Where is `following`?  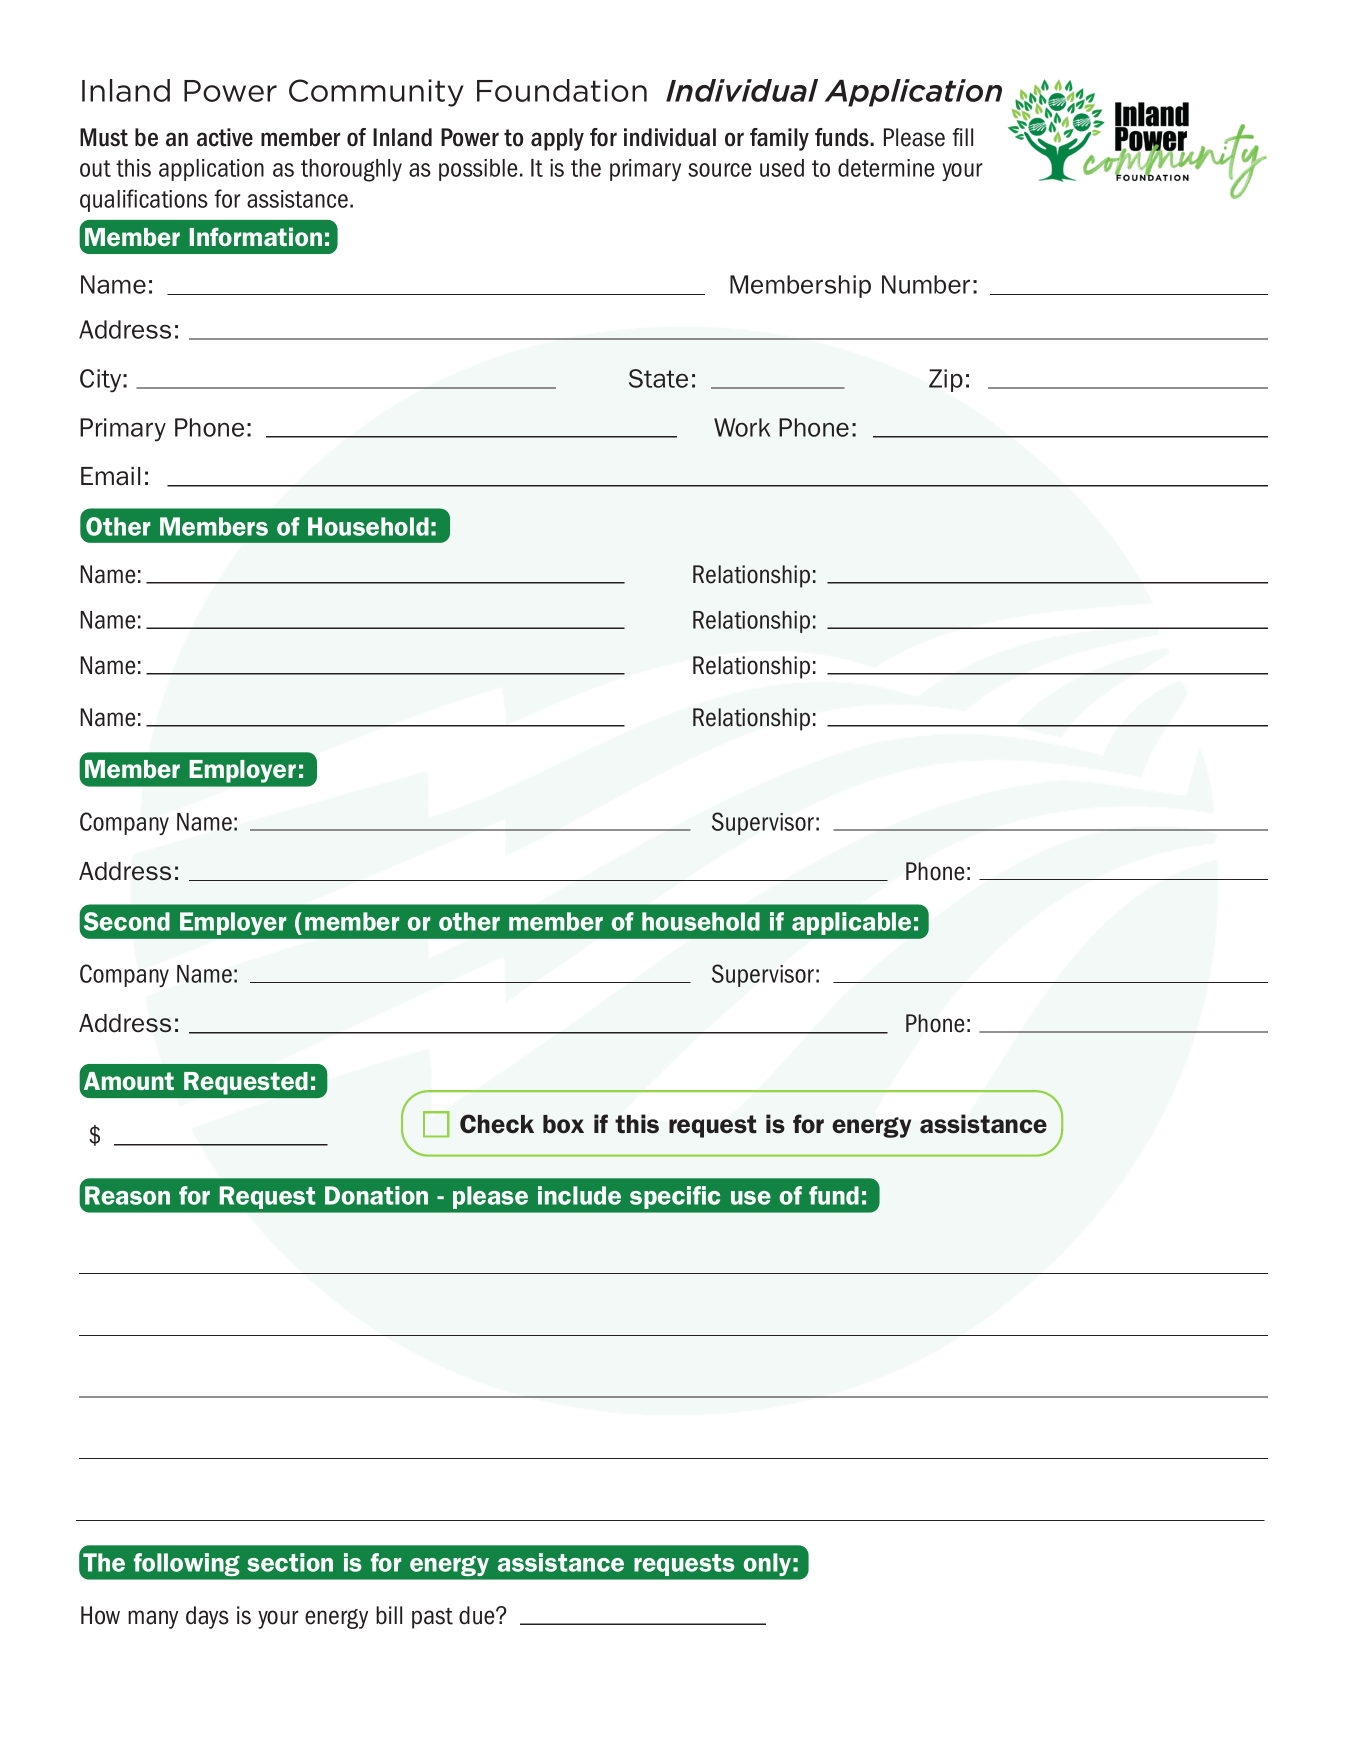 following is located at coordinates (186, 1564).
